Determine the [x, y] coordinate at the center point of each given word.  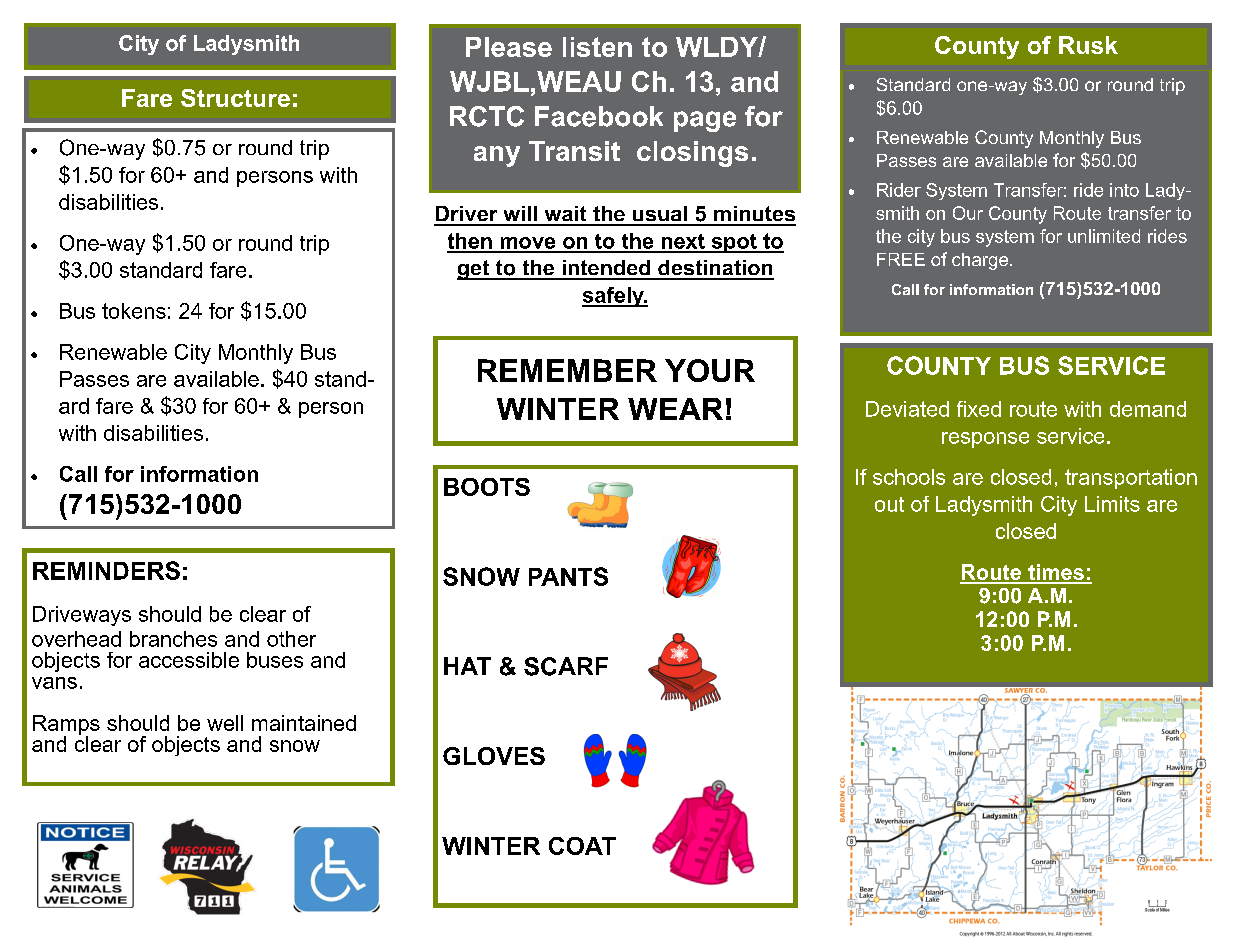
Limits [1112, 504]
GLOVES [494, 756]
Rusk [1088, 45]
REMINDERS [106, 570]
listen [597, 47]
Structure [235, 98]
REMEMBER [567, 370]
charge [980, 261]
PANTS [568, 576]
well [225, 723]
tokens [134, 311]
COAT [582, 846]
